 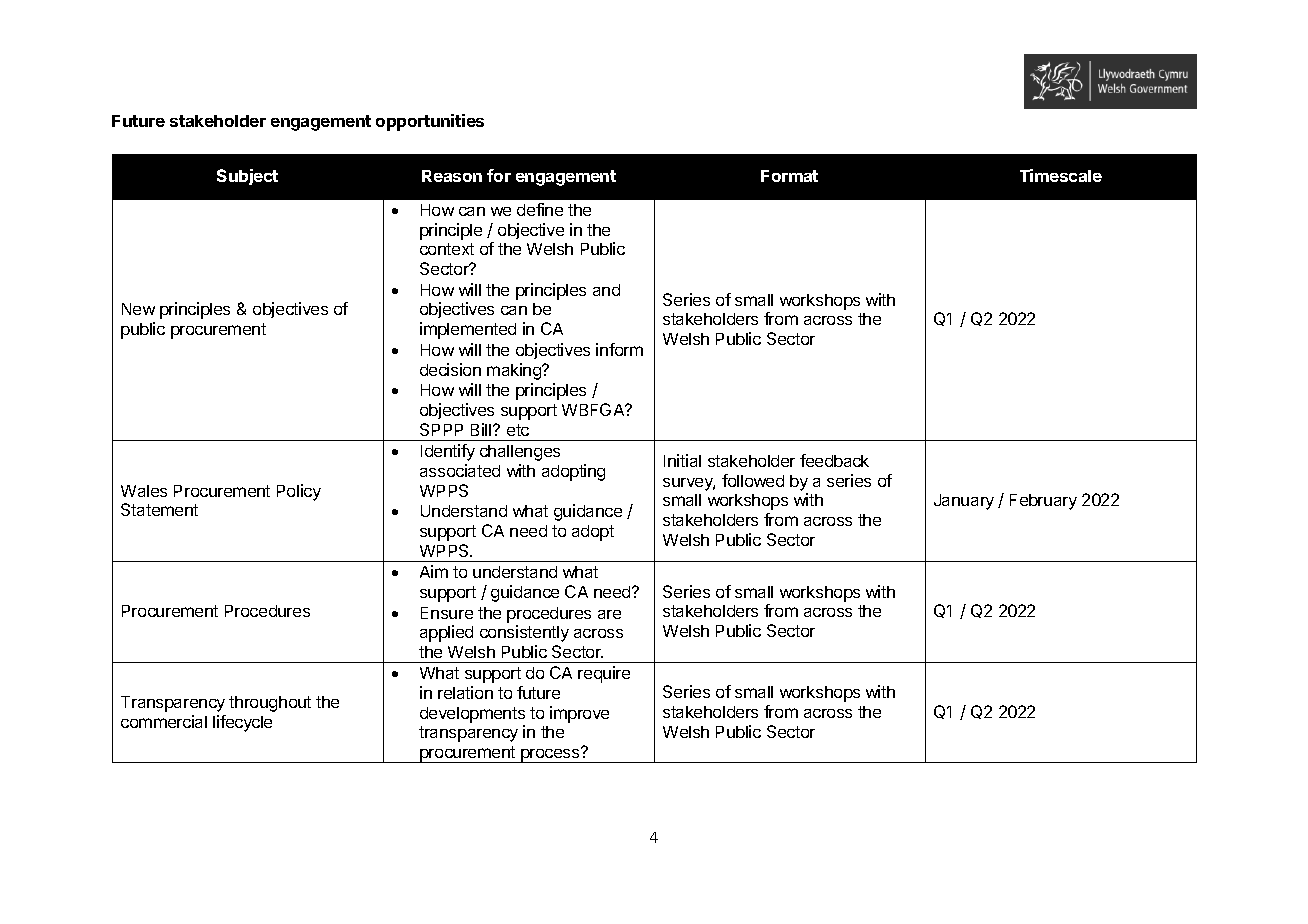 I want to click on improve, so click(x=579, y=714).
